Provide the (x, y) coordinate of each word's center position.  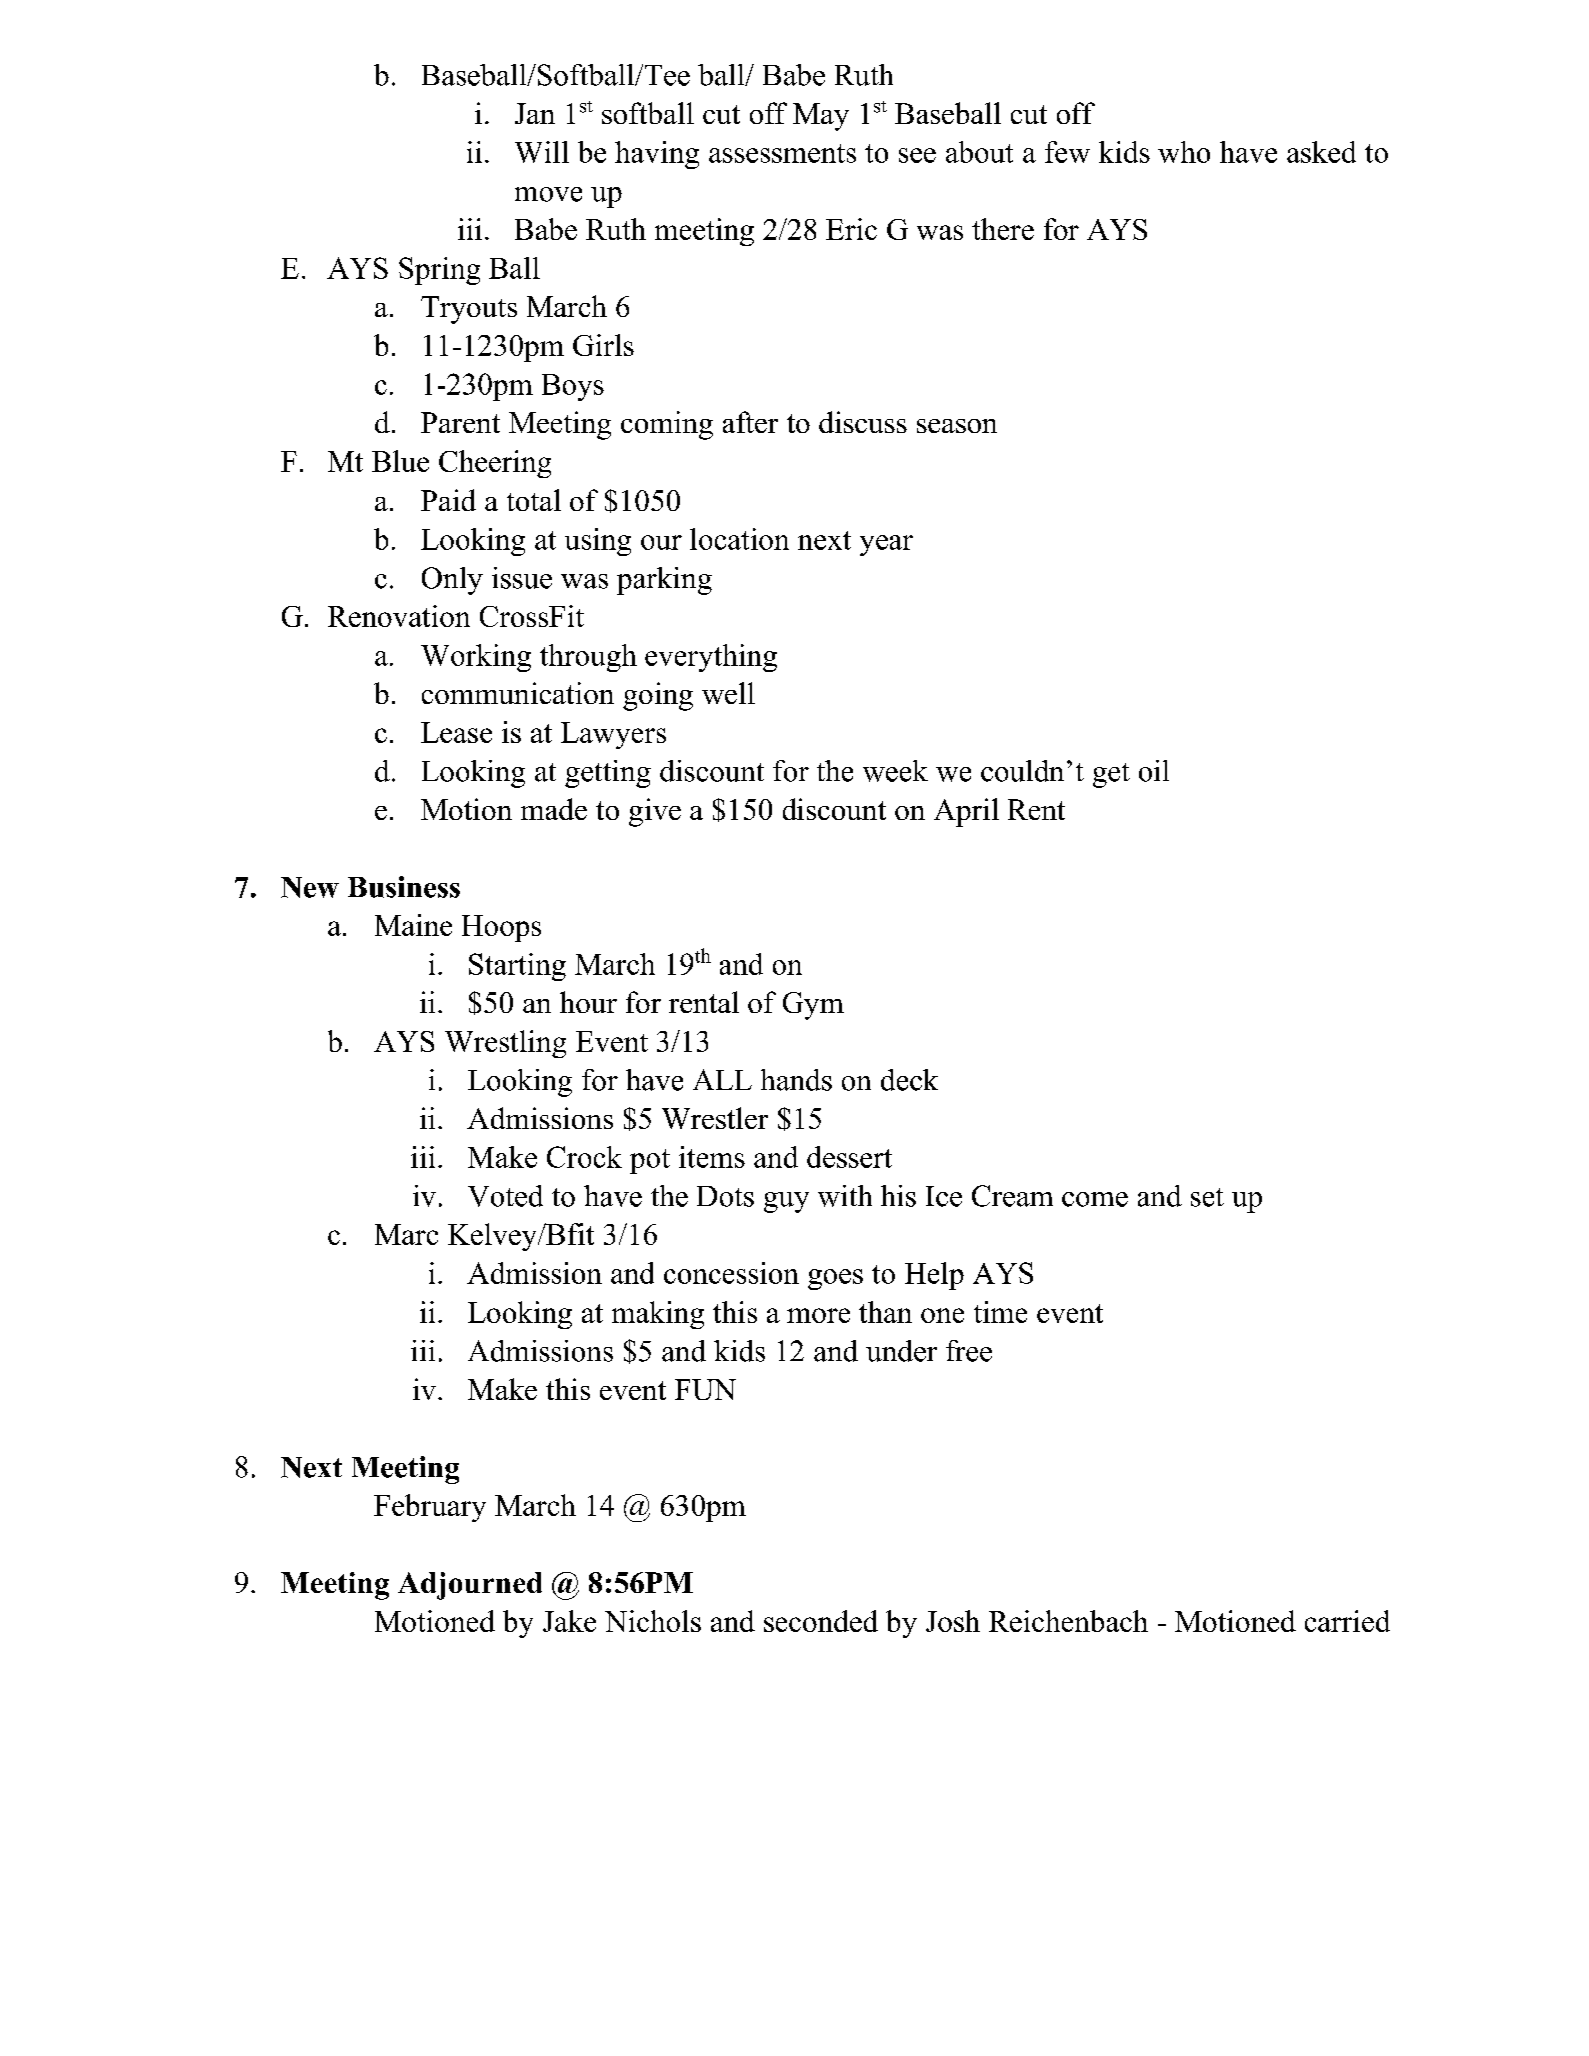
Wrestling (505, 1044)
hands (796, 1080)
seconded (821, 1621)
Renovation (399, 616)
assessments (782, 153)
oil (1154, 771)
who (1184, 152)
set (1207, 1197)
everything (711, 658)
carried (1347, 1621)
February (430, 1508)
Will (542, 152)
